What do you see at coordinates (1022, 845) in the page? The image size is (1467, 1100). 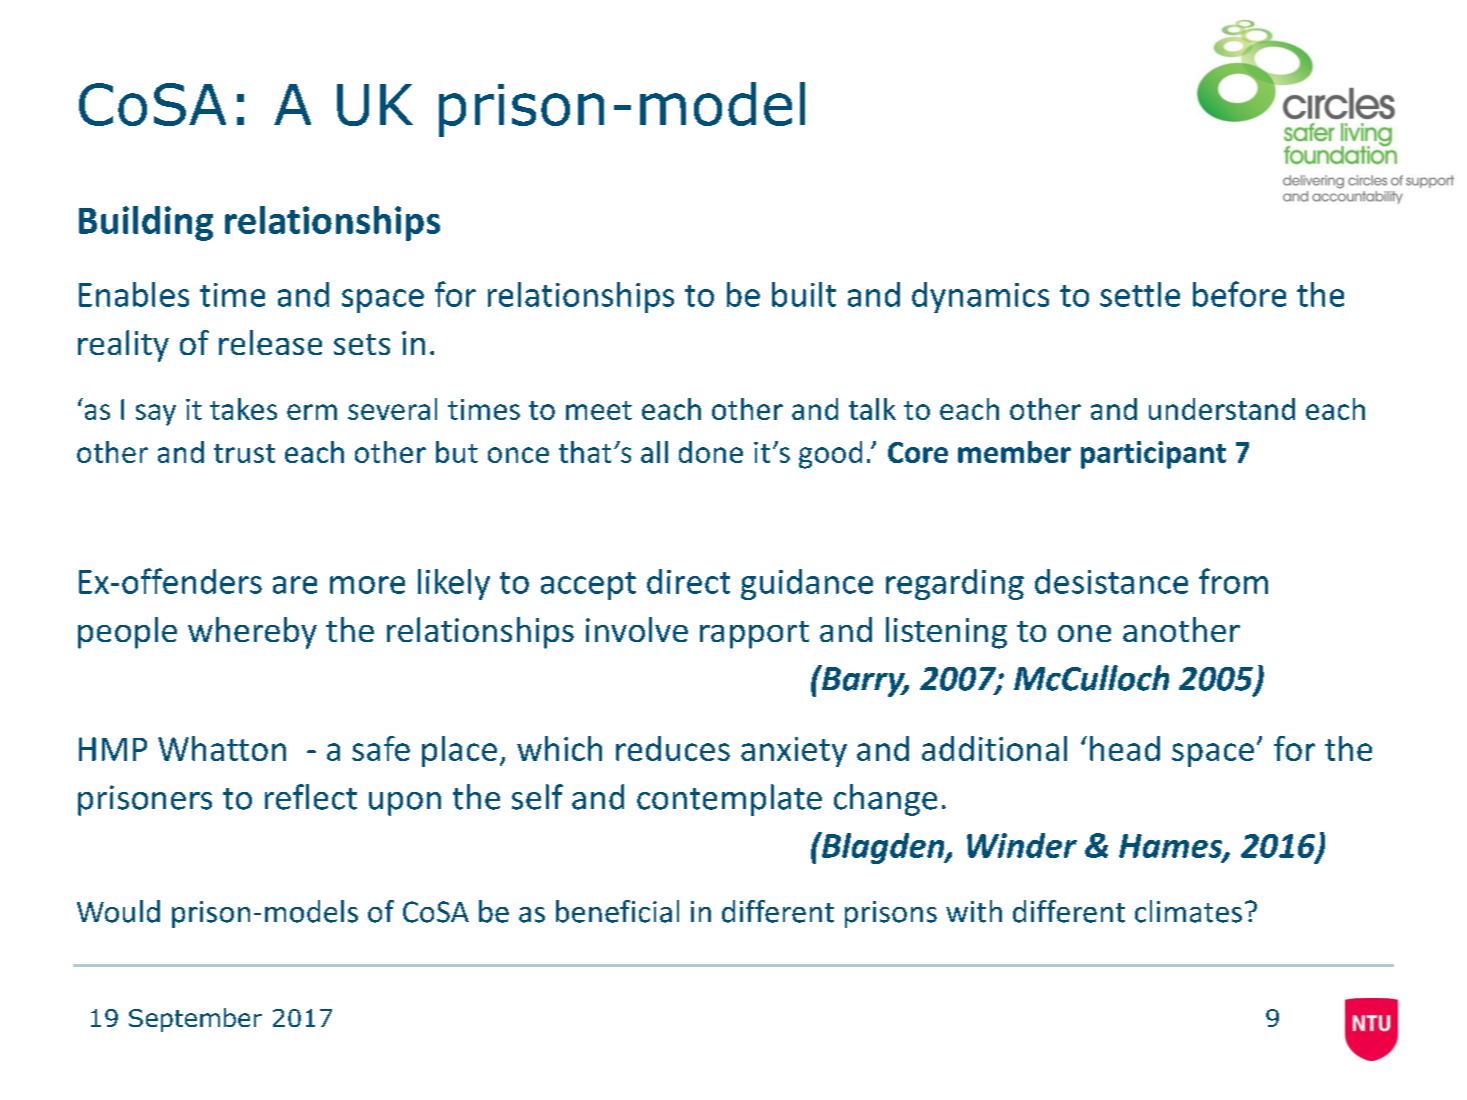 I see `Winder` at bounding box center [1022, 845].
